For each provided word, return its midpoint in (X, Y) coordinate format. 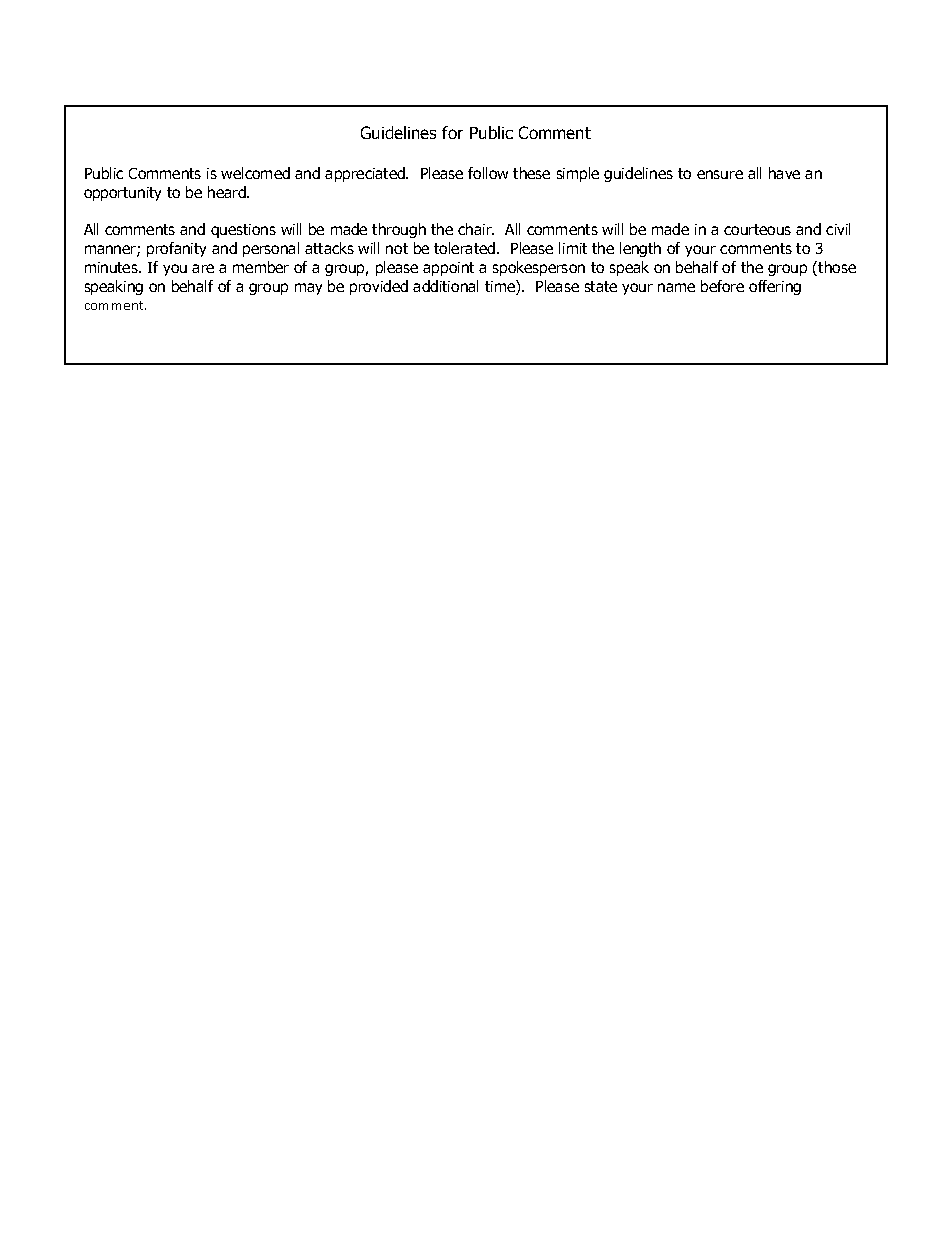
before (722, 286)
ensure (720, 174)
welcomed (255, 173)
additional (445, 286)
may (308, 289)
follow (488, 173)
